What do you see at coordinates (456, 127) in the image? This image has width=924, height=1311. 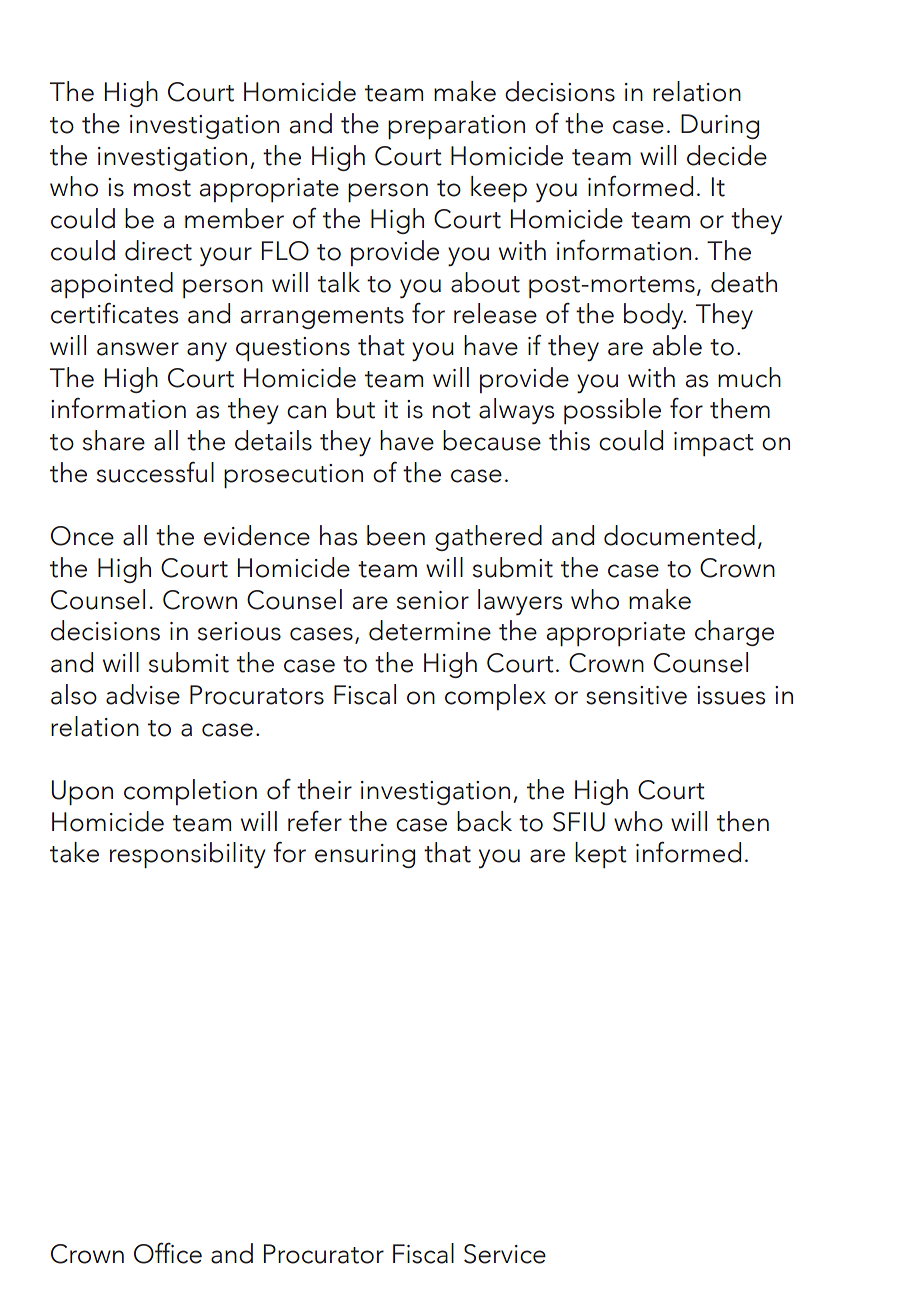 I see `preparation` at bounding box center [456, 127].
